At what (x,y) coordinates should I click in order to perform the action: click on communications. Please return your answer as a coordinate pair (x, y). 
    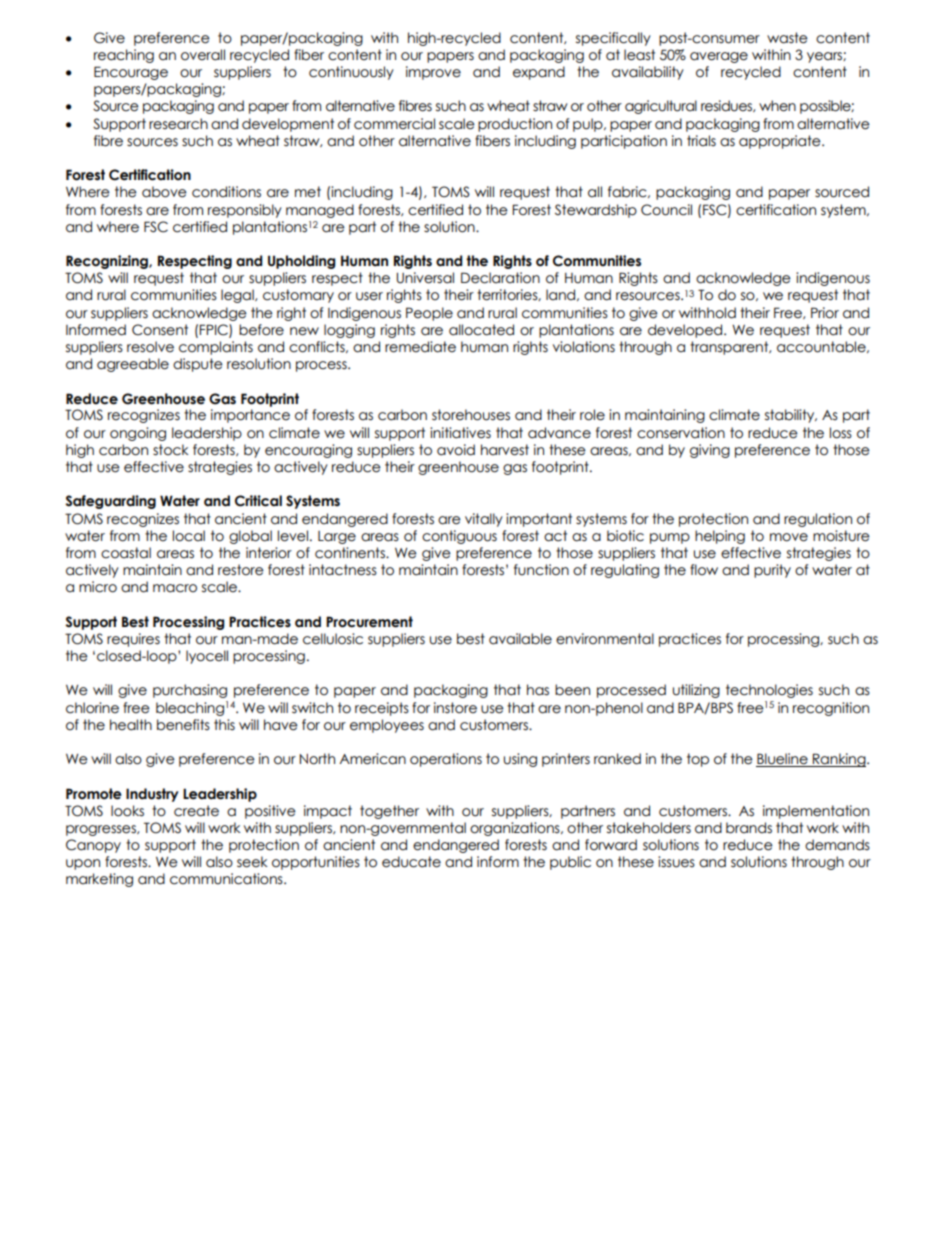
    Looking at the image, I should click on (227, 879).
